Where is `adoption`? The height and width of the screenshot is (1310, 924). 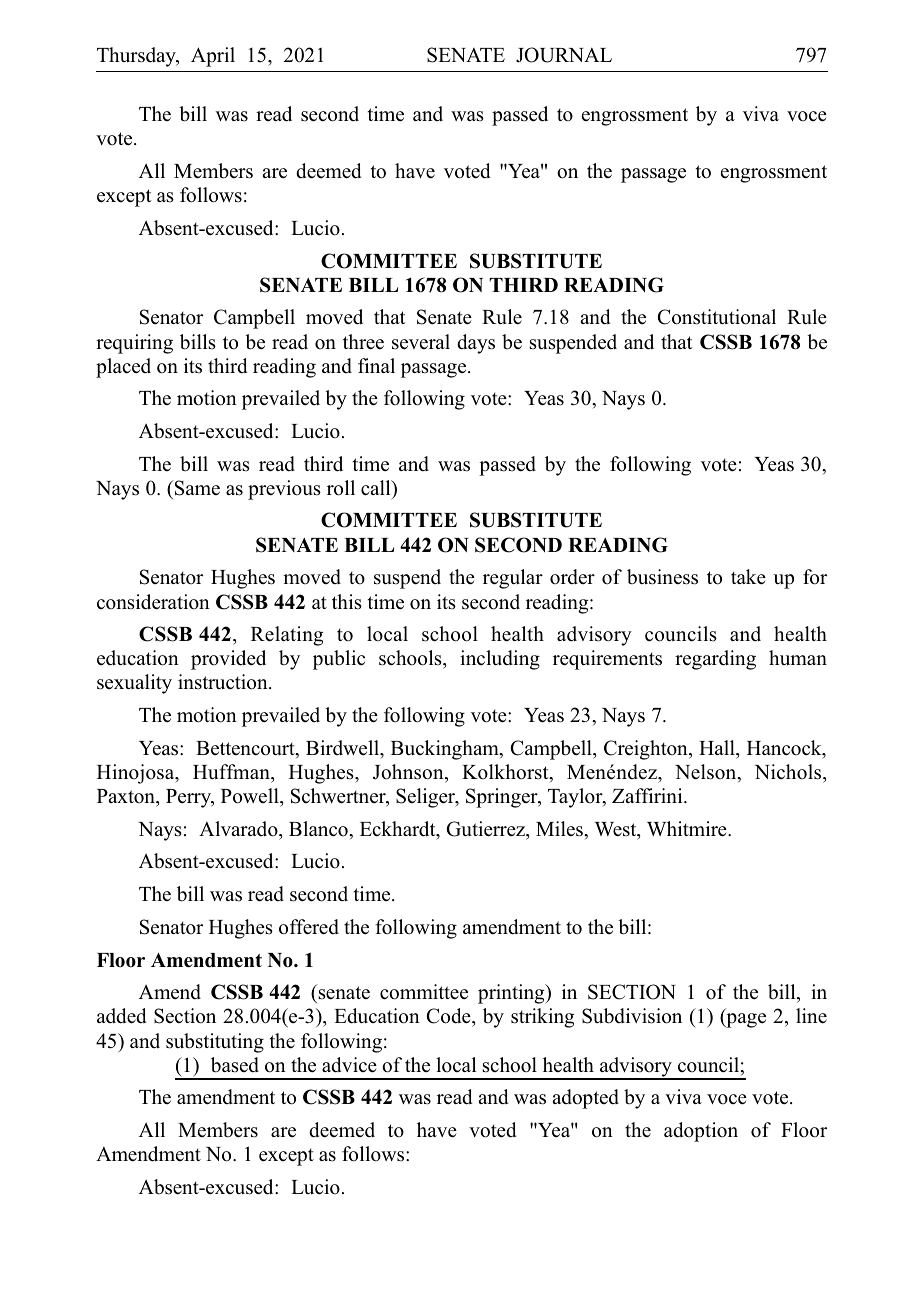 adoption is located at coordinates (701, 1132).
